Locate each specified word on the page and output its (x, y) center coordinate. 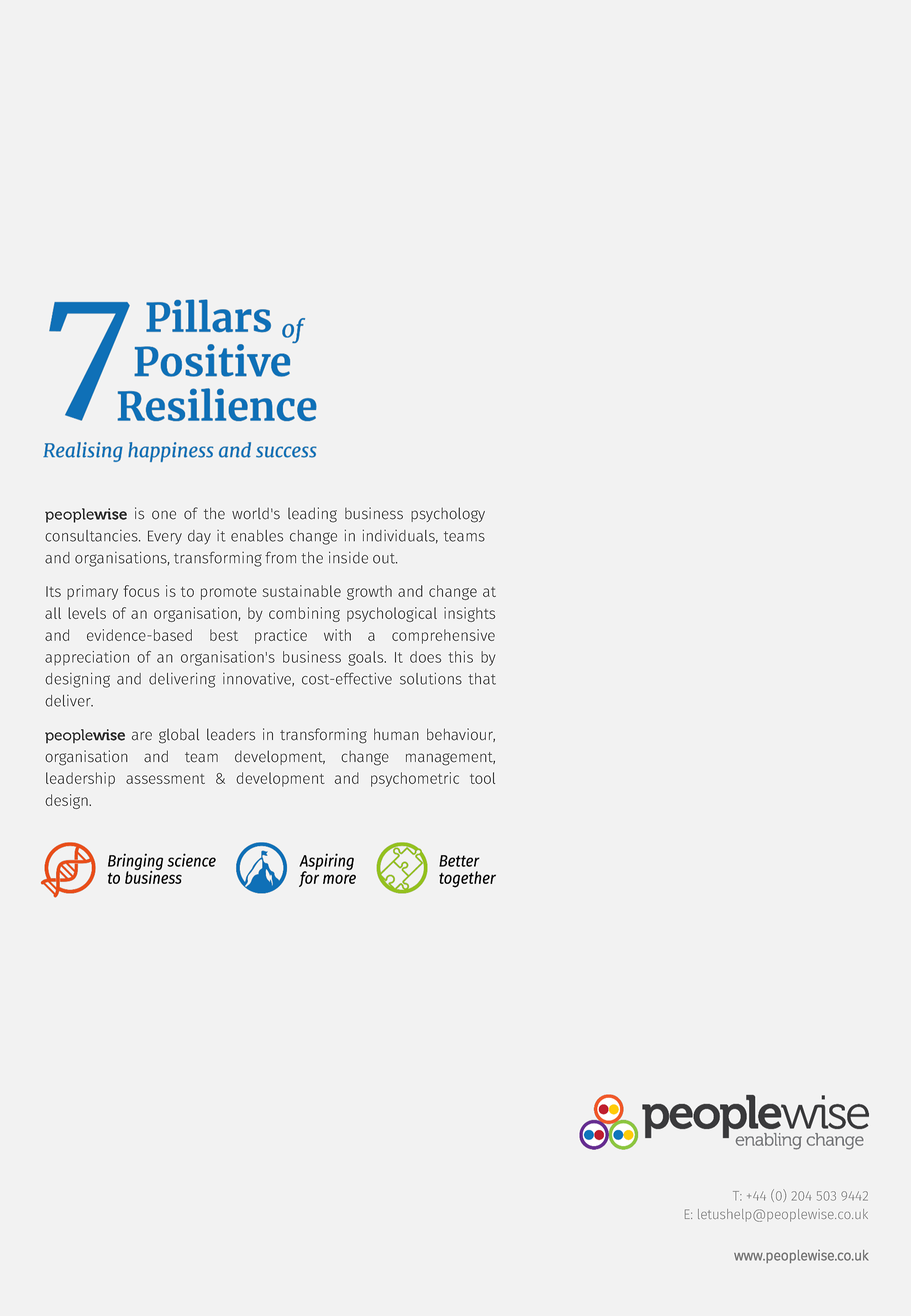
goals (367, 658)
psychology (448, 515)
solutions (431, 679)
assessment (165, 779)
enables (257, 536)
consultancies (92, 536)
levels (87, 613)
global (179, 736)
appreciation (87, 658)
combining (304, 614)
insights (469, 614)
